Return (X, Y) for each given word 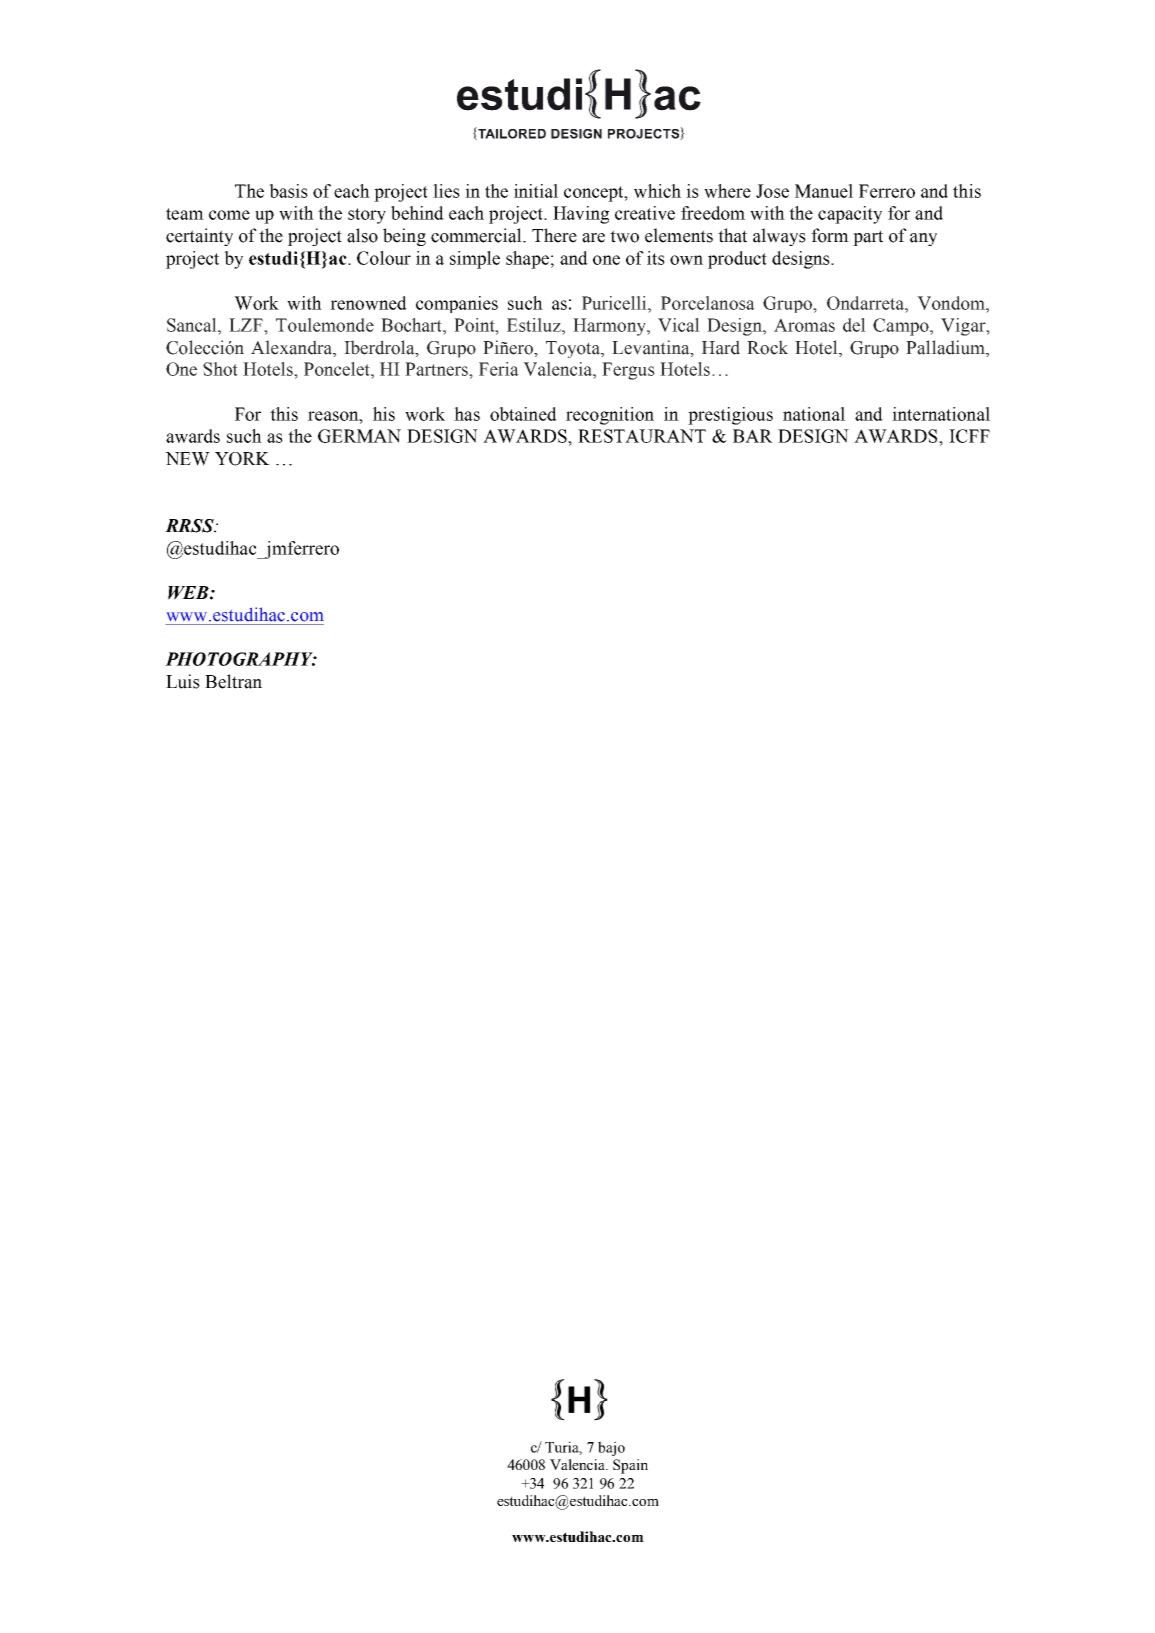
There (554, 235)
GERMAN (359, 436)
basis (288, 191)
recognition (610, 416)
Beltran (233, 681)
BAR (753, 436)
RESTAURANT (642, 436)
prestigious (730, 416)
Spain (630, 1466)
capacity (850, 215)
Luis (183, 681)
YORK (242, 459)
